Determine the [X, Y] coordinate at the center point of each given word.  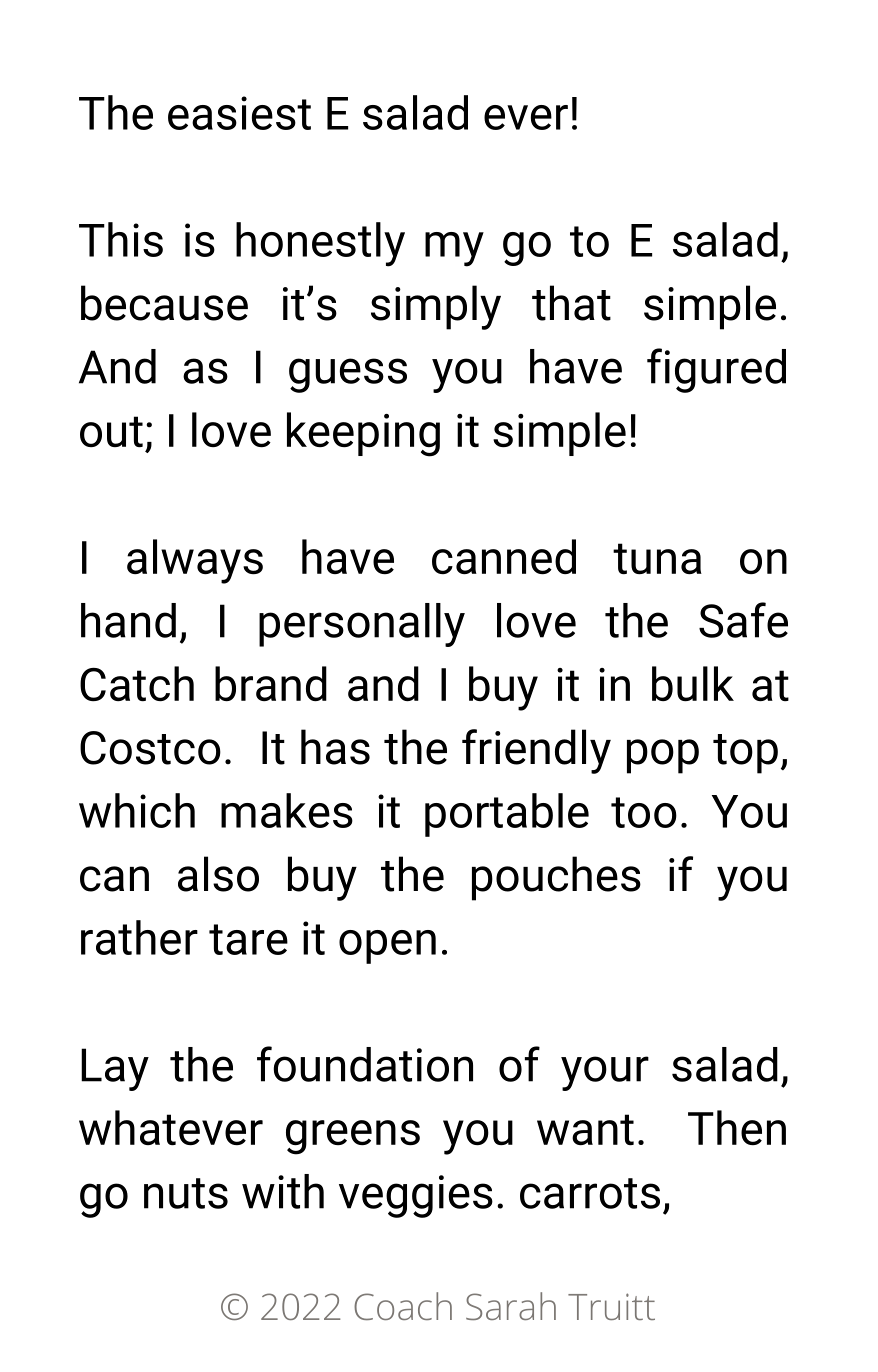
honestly [320, 244]
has [335, 747]
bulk [693, 683]
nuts [186, 1193]
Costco [150, 748]
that [571, 303]
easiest [239, 113]
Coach [403, 1306]
